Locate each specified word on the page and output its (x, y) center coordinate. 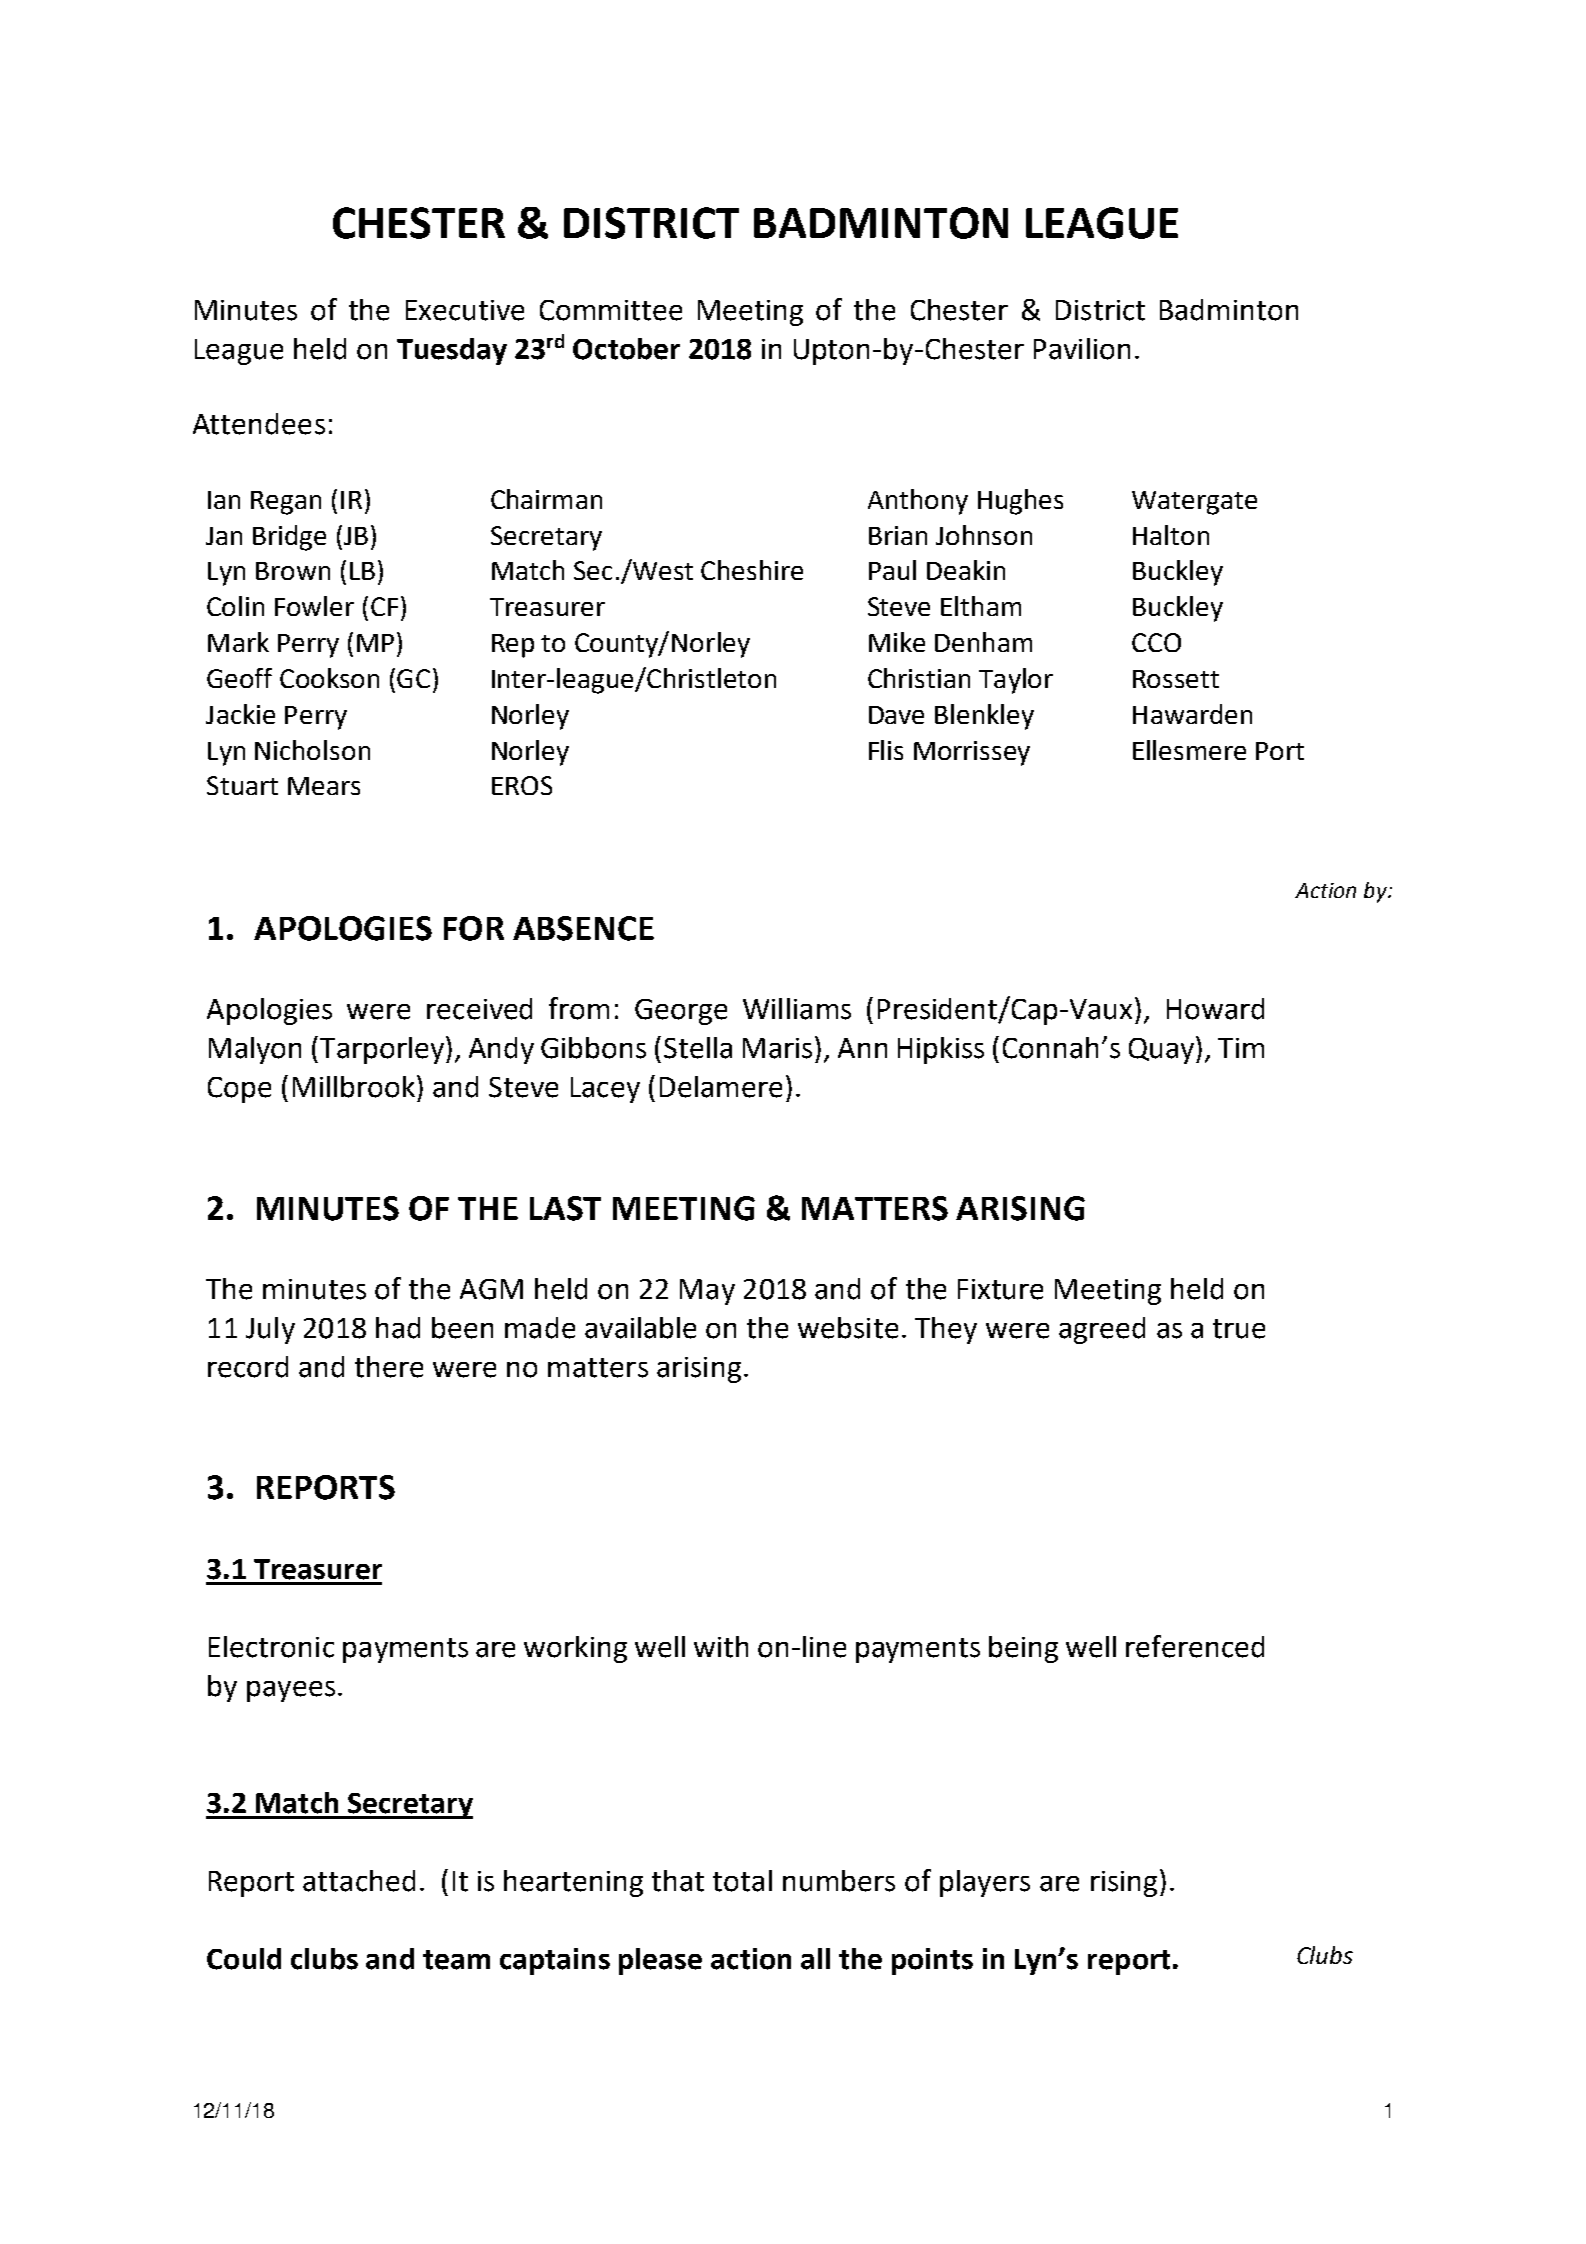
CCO (1156, 642)
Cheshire (752, 570)
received (479, 1009)
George (681, 1012)
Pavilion (1082, 349)
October (626, 349)
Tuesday (452, 351)
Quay (1163, 1050)
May (707, 1292)
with (721, 1647)
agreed (1102, 1330)
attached (359, 1881)
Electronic (271, 1647)
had (398, 1328)
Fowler (314, 606)
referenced (1195, 1646)
